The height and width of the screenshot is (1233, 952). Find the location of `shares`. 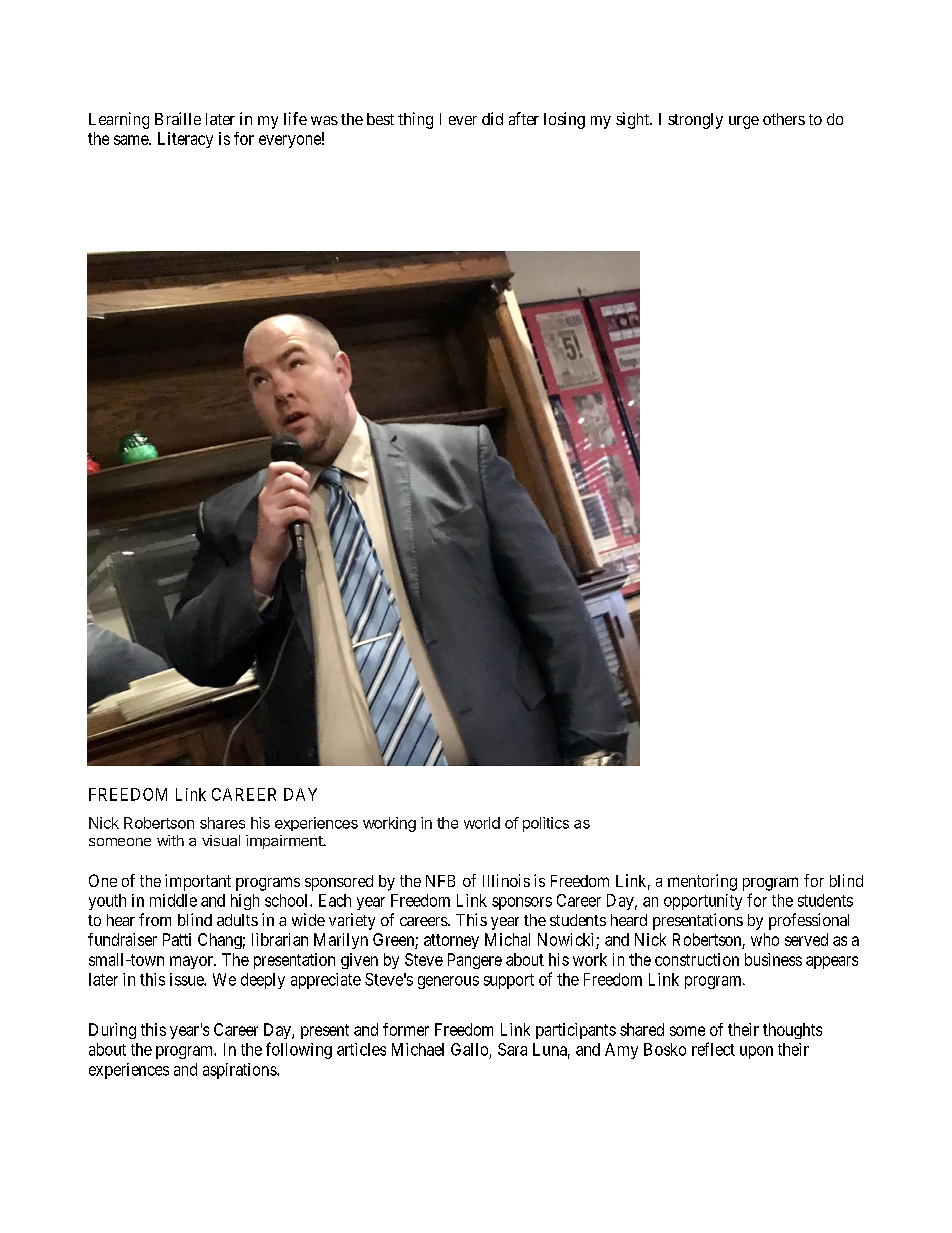

shares is located at coordinates (222, 823).
